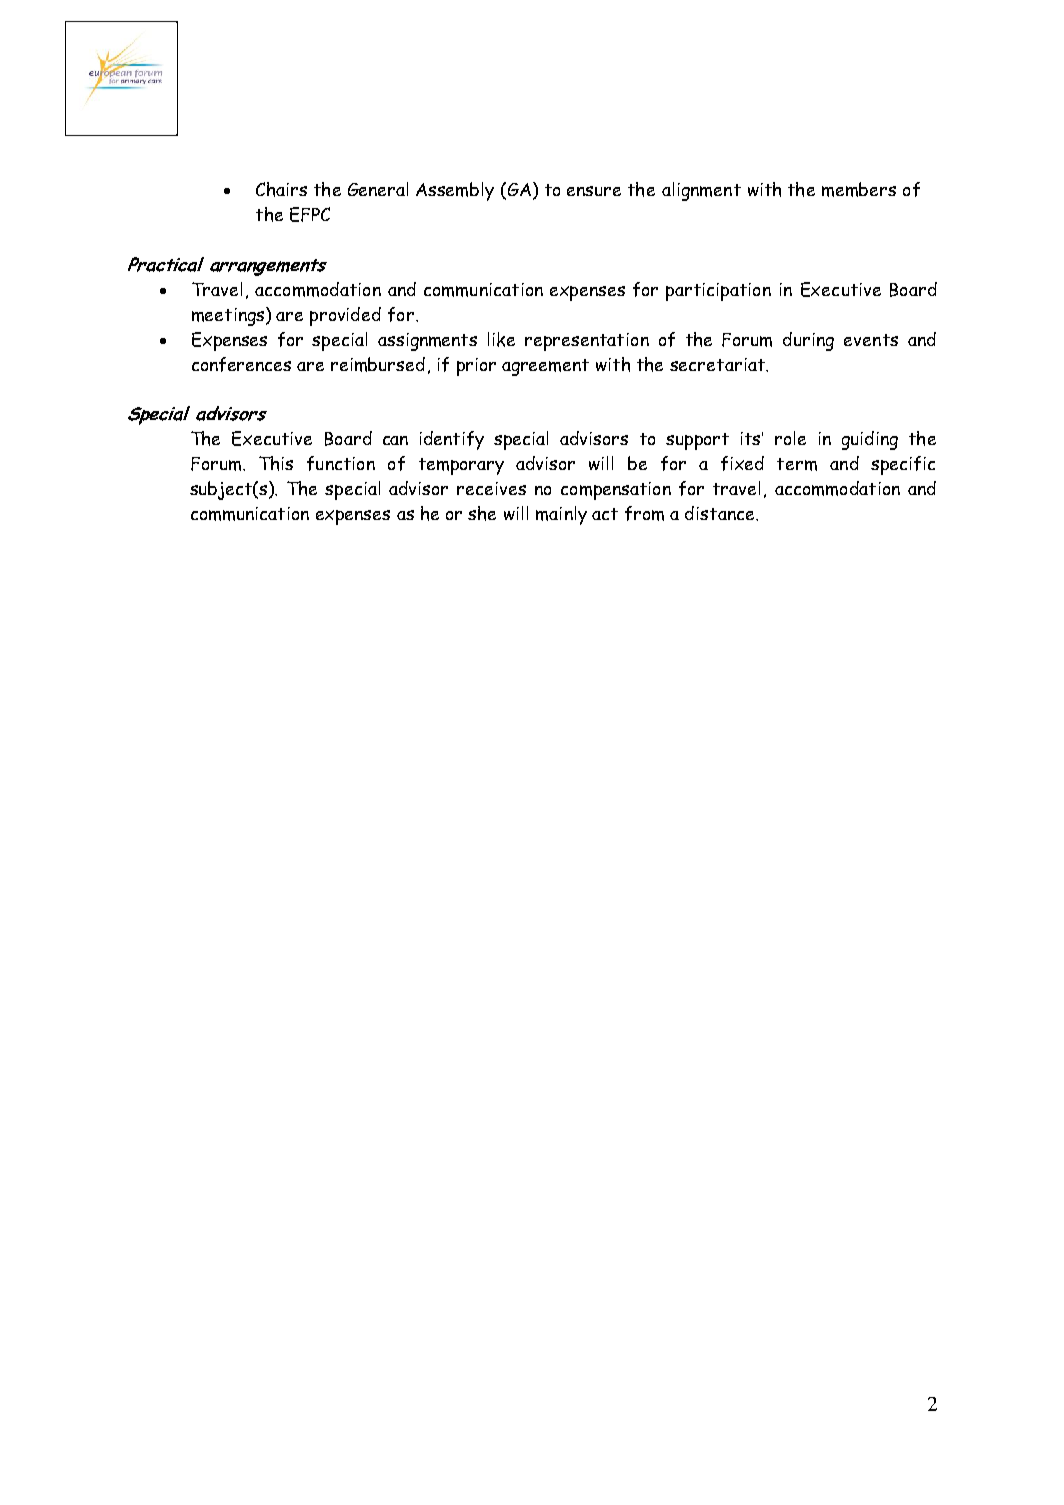  I want to click on members, so click(859, 189).
